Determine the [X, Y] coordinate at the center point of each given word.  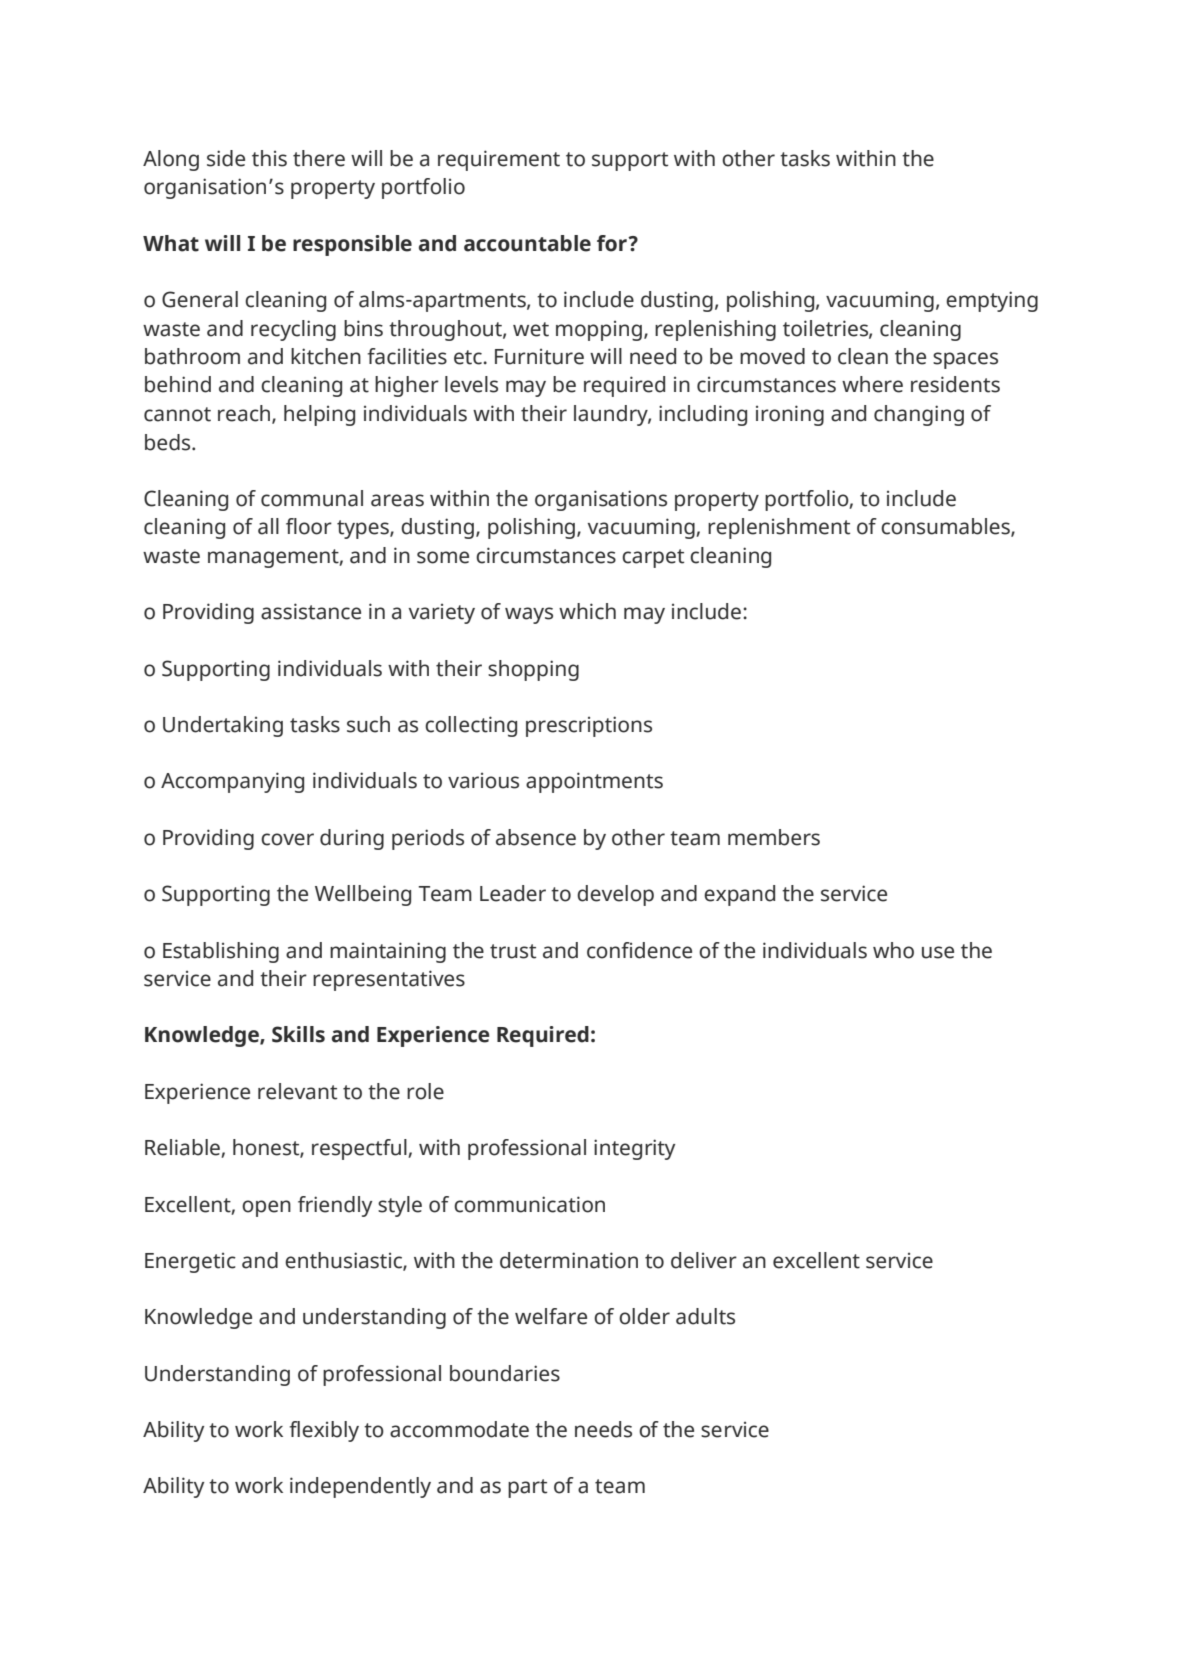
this [269, 158]
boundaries [505, 1373]
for [613, 243]
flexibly [324, 1431]
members [774, 837]
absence [536, 837]
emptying [992, 301]
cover [287, 839]
